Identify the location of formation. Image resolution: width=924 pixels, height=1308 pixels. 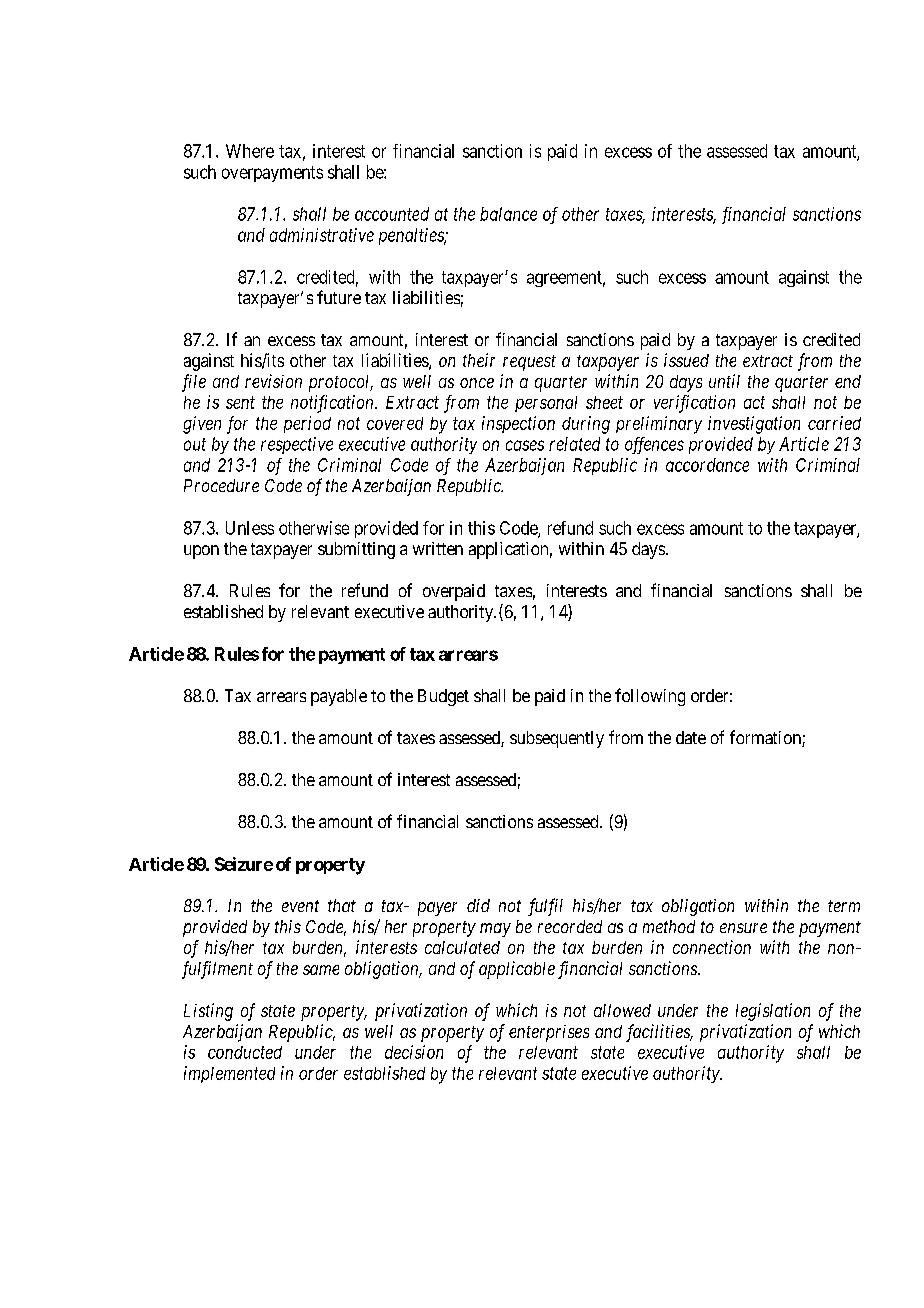
(766, 738).
